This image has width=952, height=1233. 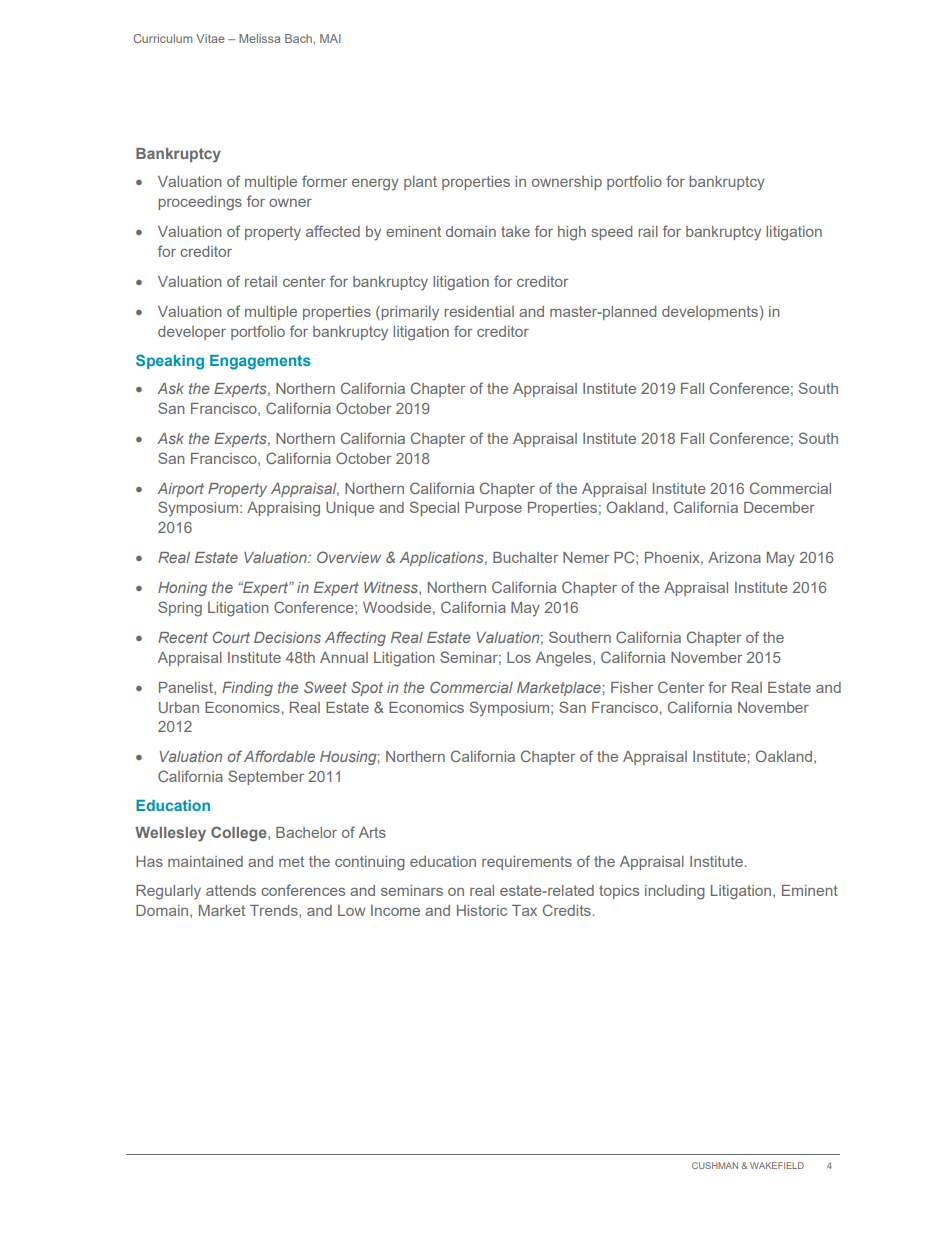 What do you see at coordinates (210, 38) in the image?
I see `Vitae` at bounding box center [210, 38].
